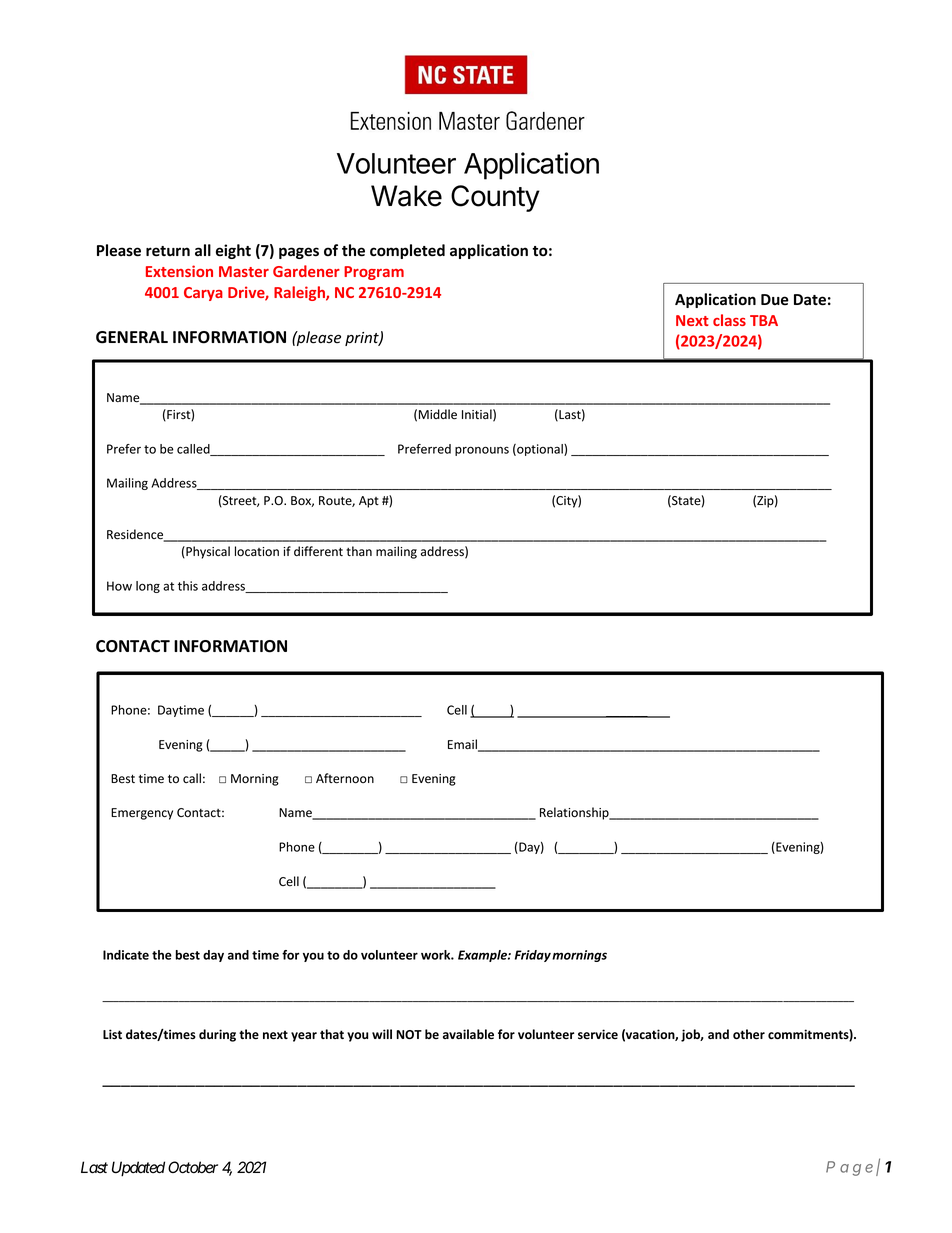 The height and width of the image is (1233, 952). What do you see at coordinates (142, 814) in the image?
I see `Emergency` at bounding box center [142, 814].
